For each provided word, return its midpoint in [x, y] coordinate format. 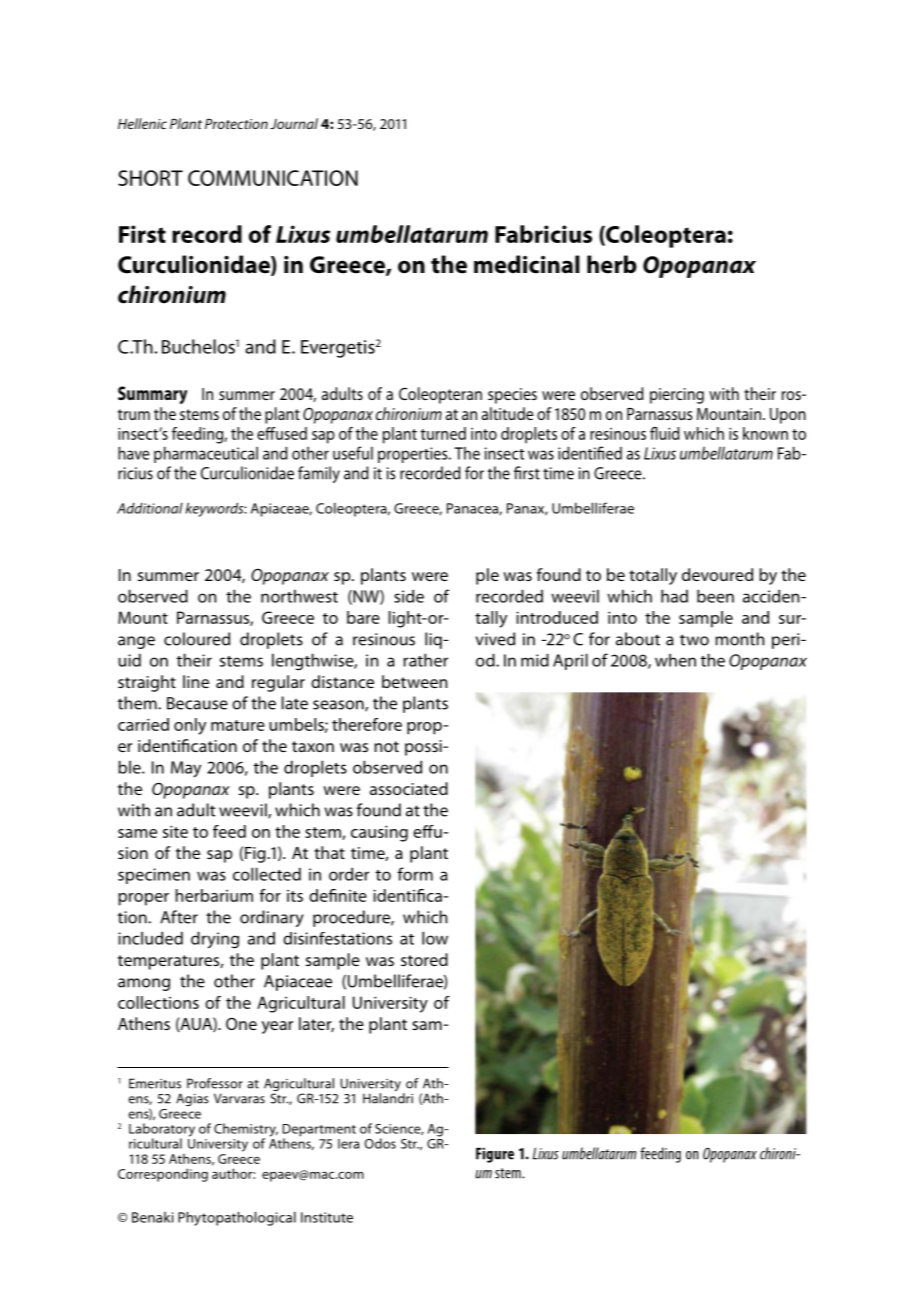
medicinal [527, 264]
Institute [327, 1217]
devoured [717, 574]
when [675, 660]
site [175, 831]
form [415, 874]
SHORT [150, 178]
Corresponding [163, 1175]
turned [443, 433]
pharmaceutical [206, 454]
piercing [677, 396]
